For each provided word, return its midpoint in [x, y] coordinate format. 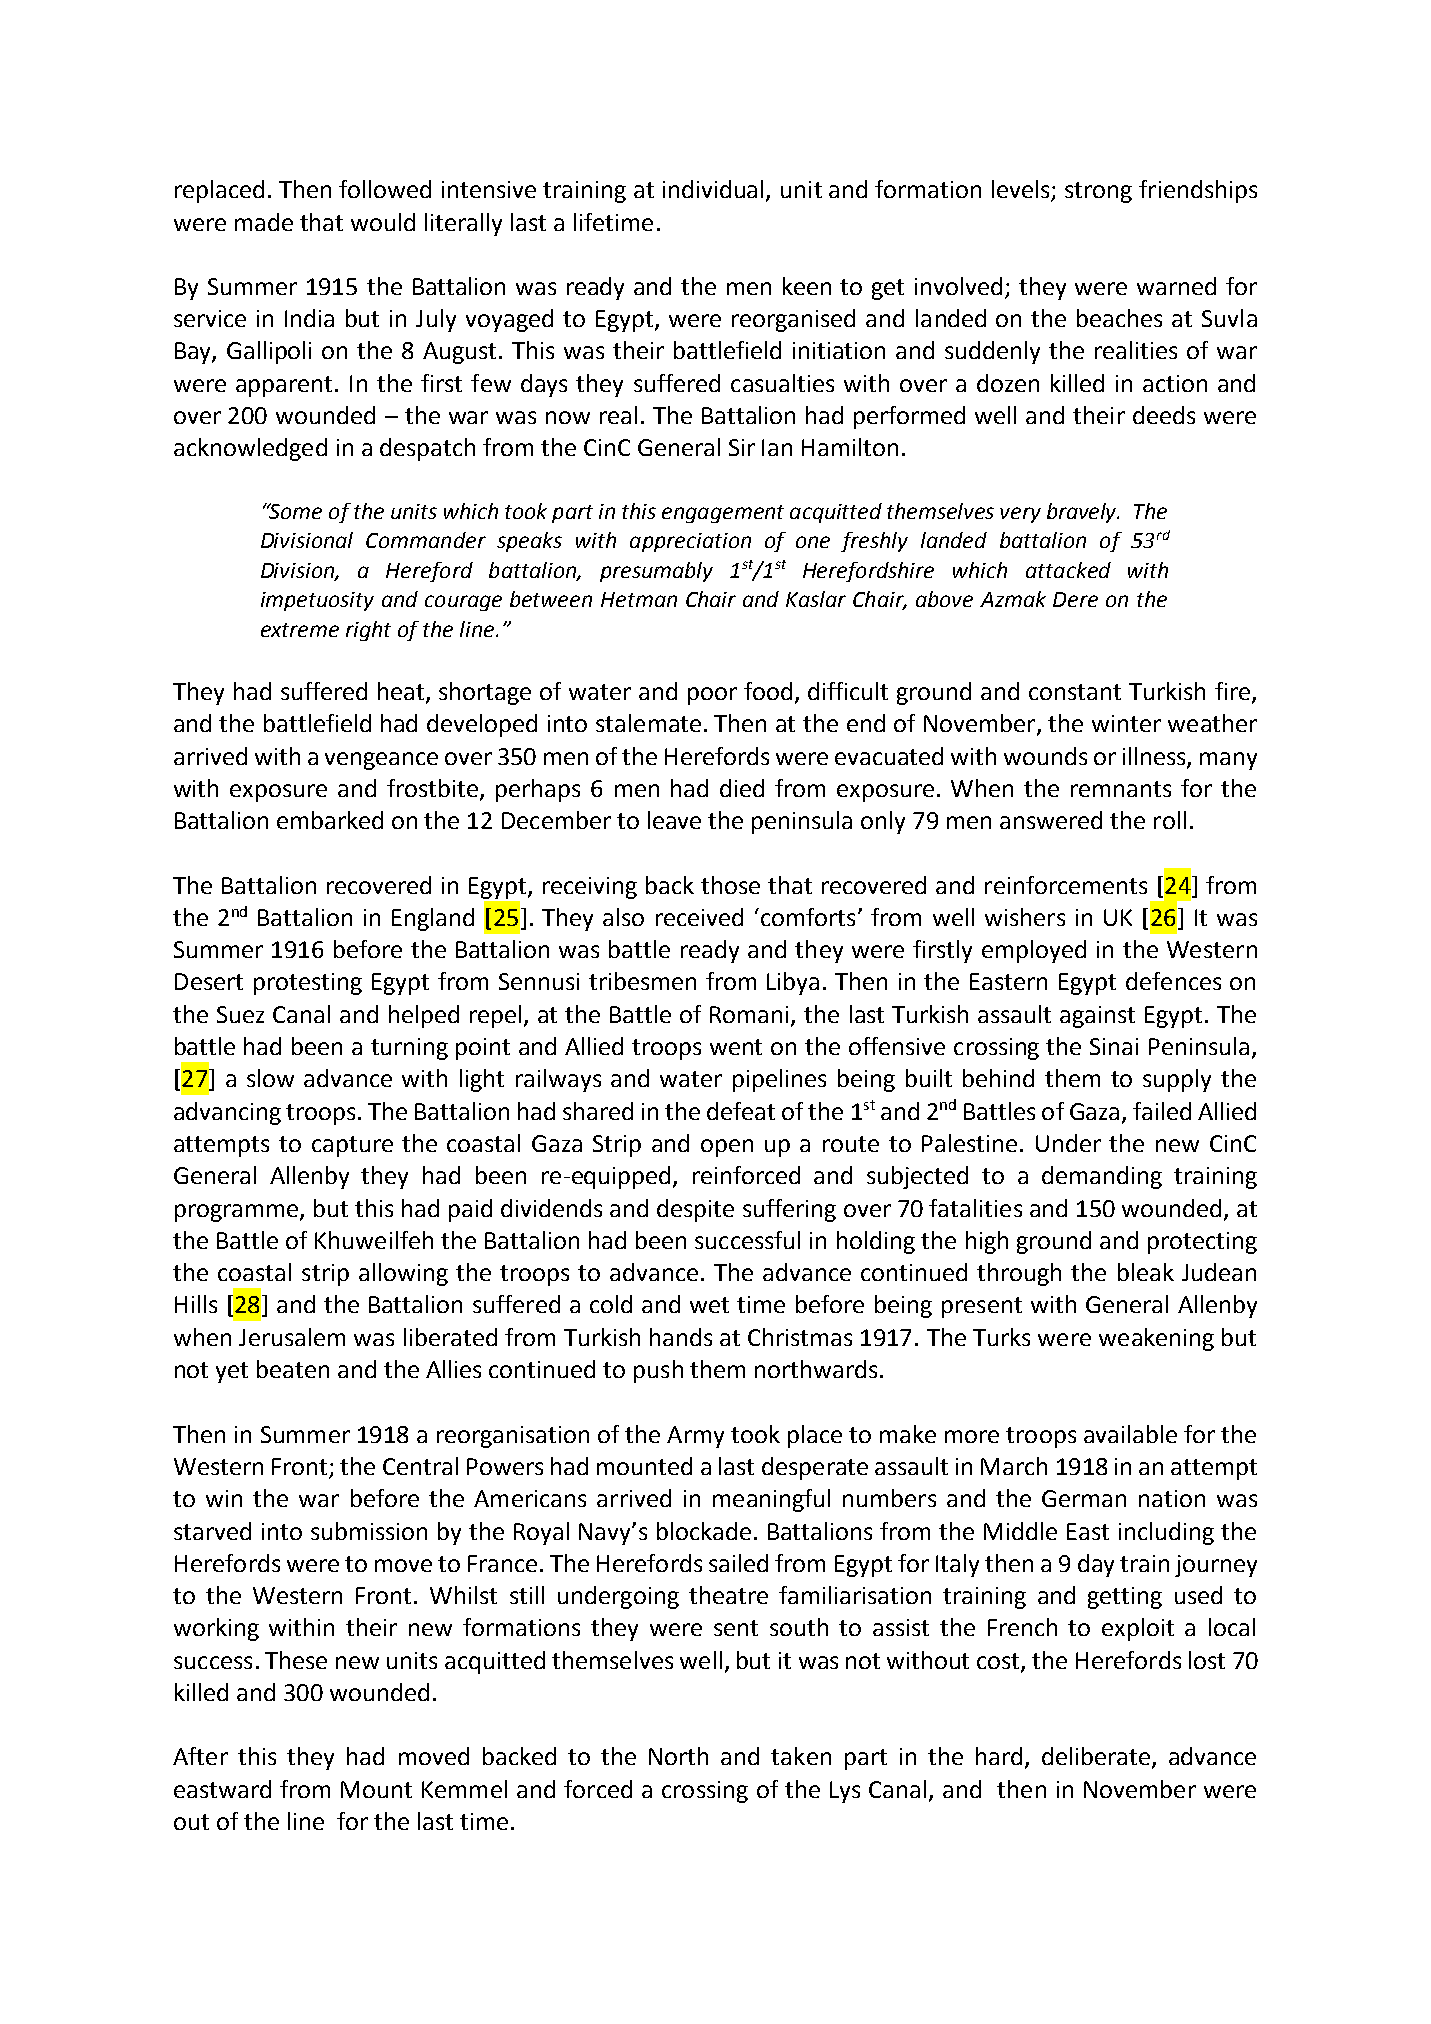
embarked [330, 820]
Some [294, 511]
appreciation [690, 542]
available [1130, 1434]
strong [1098, 192]
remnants [1121, 789]
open [727, 1148]
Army [695, 1437]
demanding [1102, 1177]
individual [715, 190]
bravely [1083, 513]
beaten [293, 1369]
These [296, 1660]
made [264, 222]
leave [674, 820]
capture [352, 1146]
